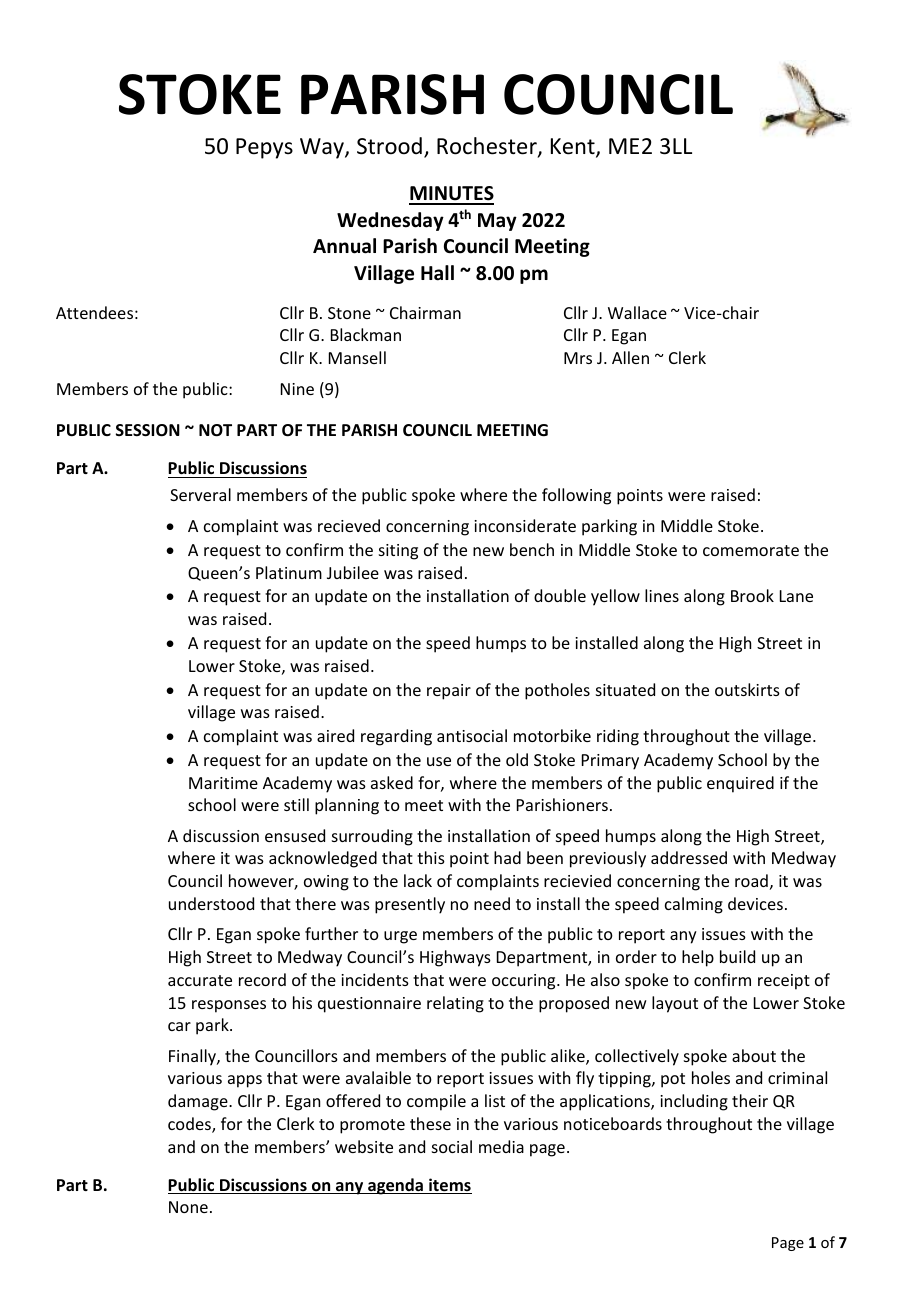 The width and height of the page is (924, 1308). I want to click on including, so click(694, 1102).
